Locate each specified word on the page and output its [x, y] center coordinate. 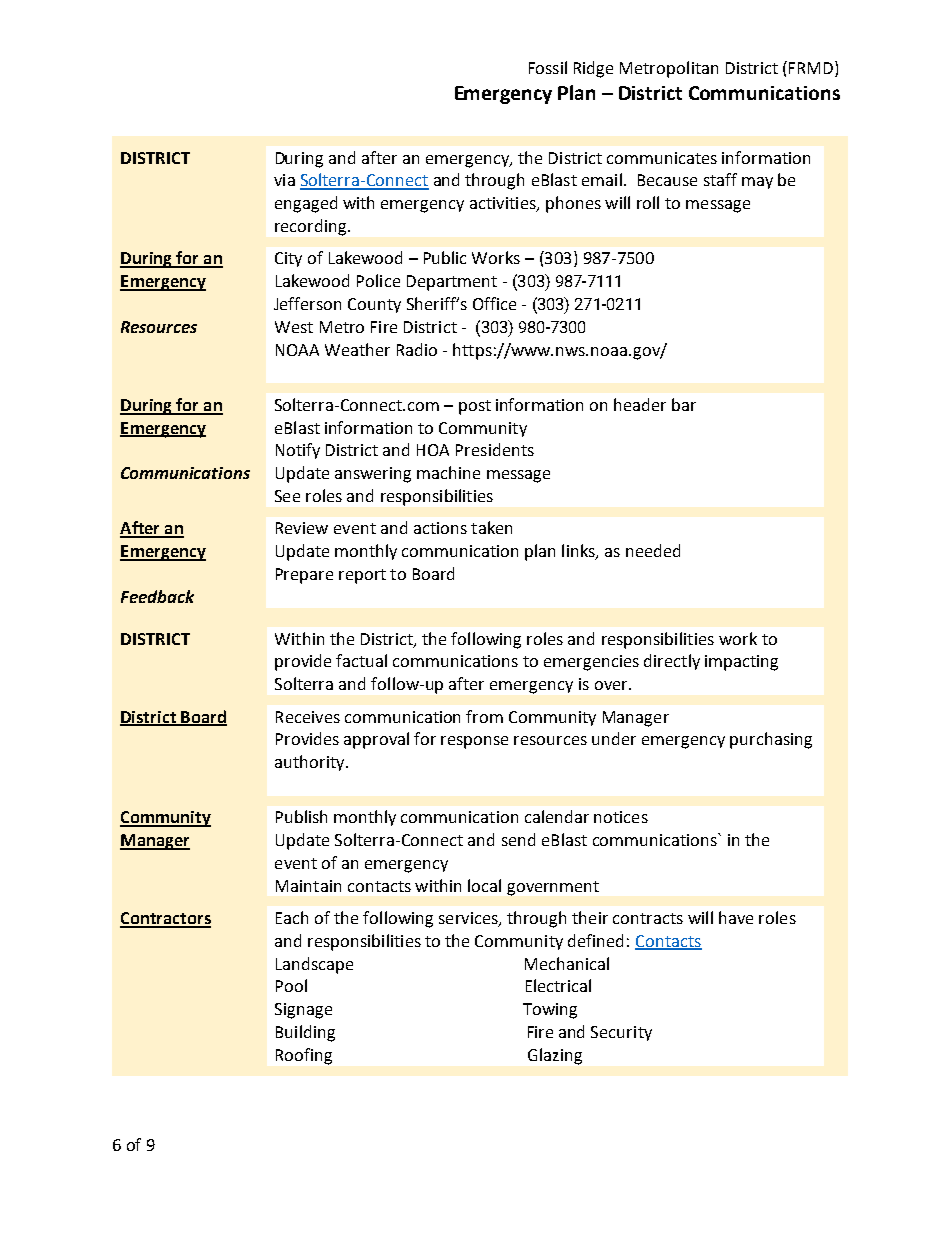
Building [305, 1033]
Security [621, 1033]
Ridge [593, 69]
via [284, 180]
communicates [662, 158]
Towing [550, 1011]
